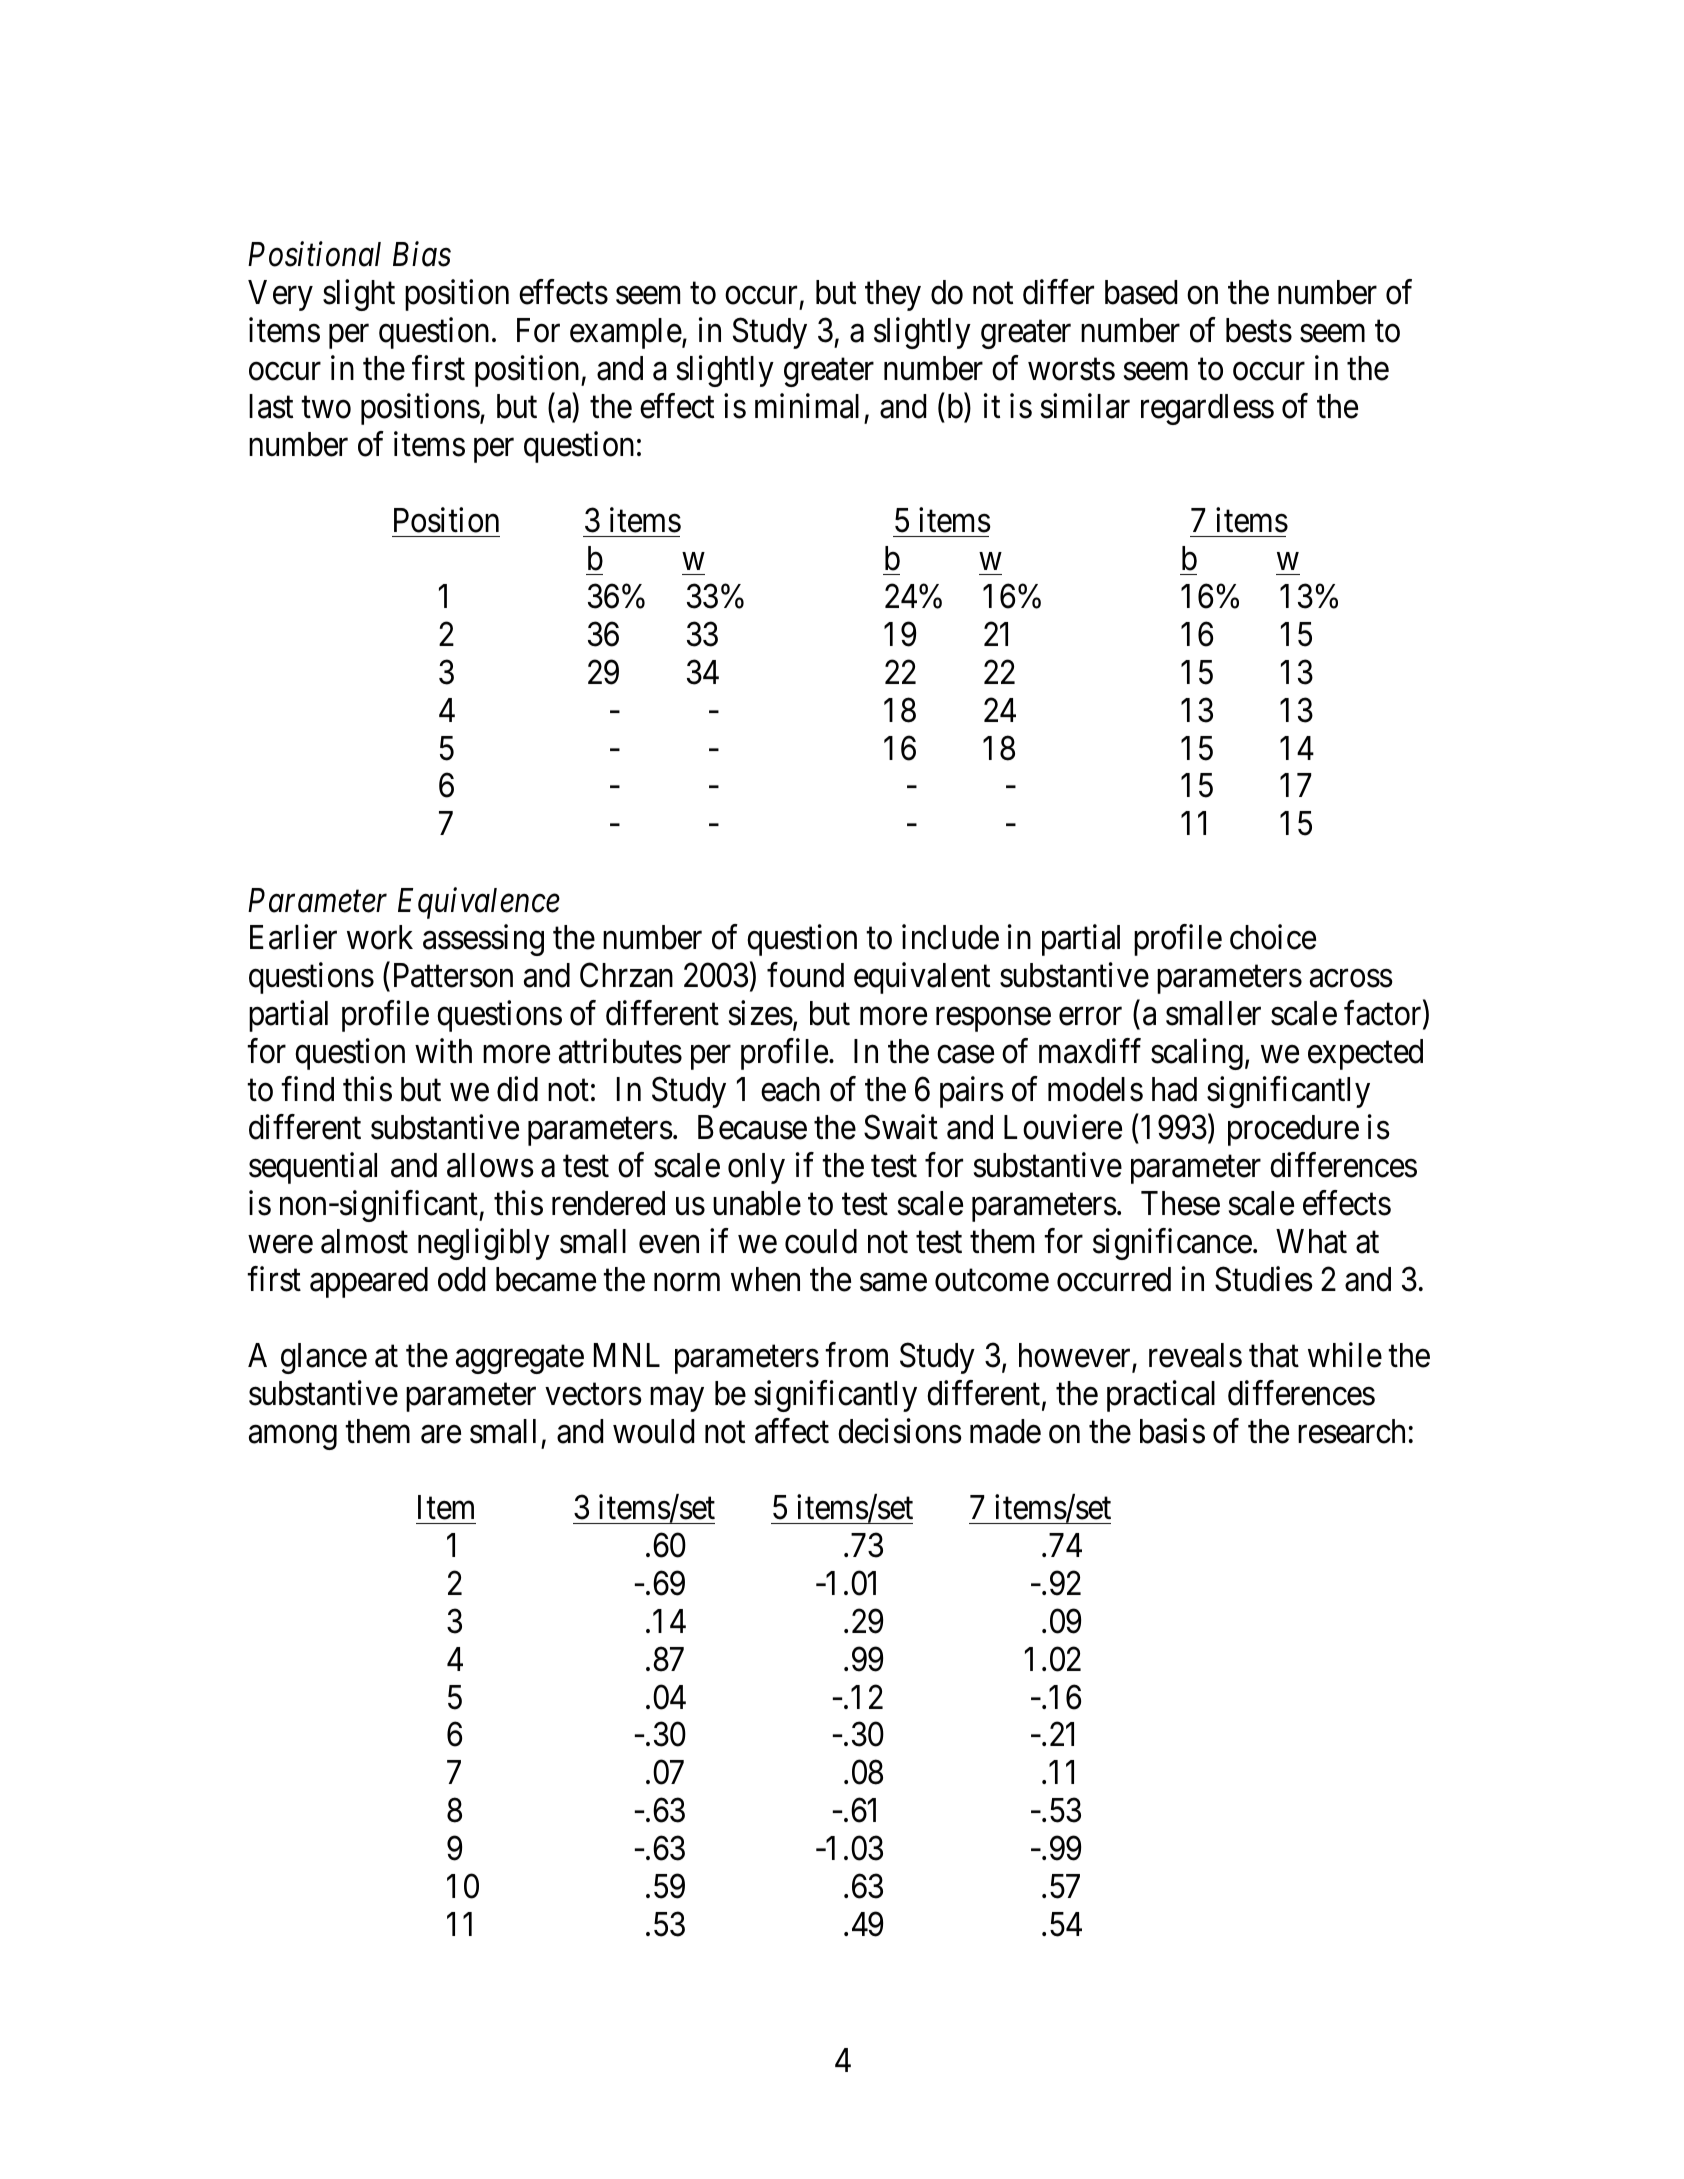  I want to click on bests, so click(1259, 330).
